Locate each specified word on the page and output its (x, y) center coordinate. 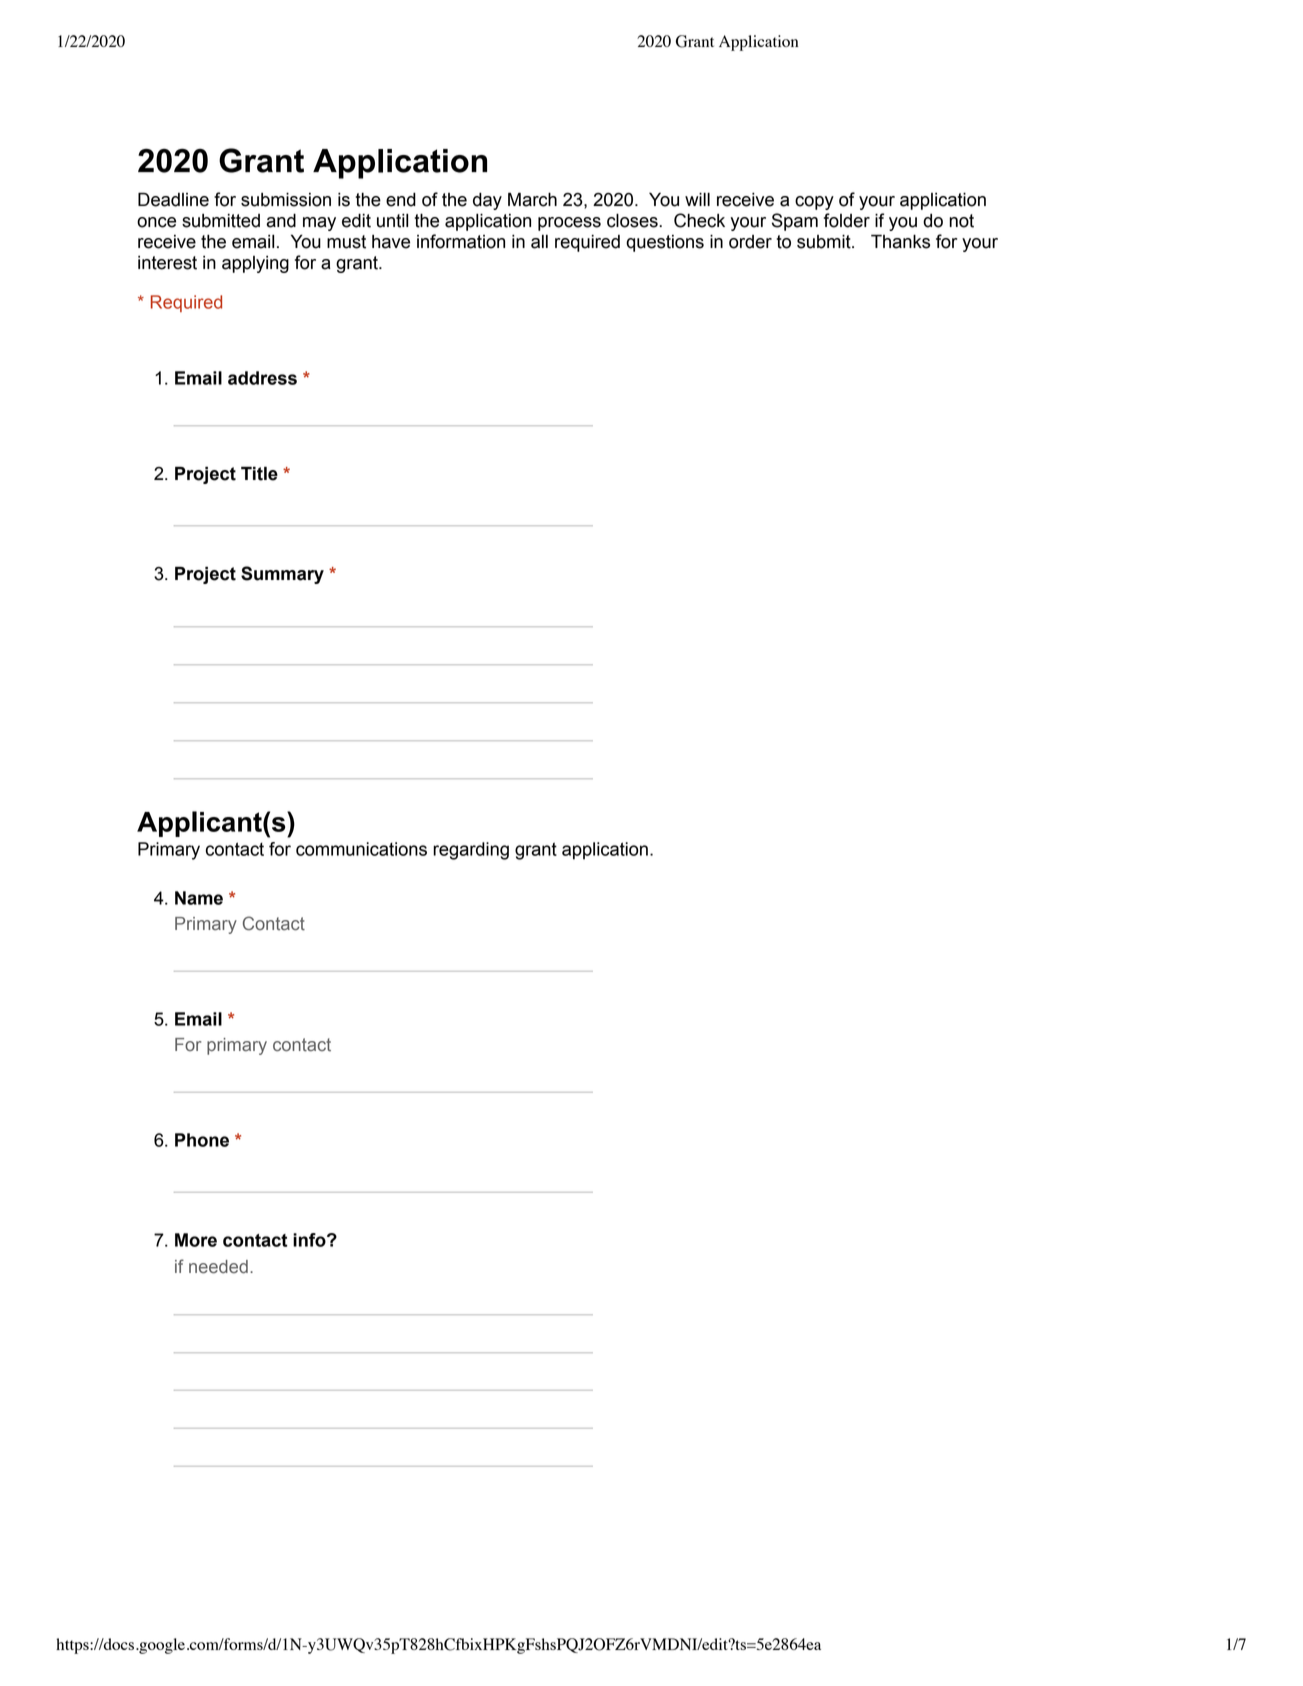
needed (218, 1267)
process (569, 224)
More (196, 1240)
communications (361, 849)
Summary (282, 575)
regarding (471, 851)
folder (847, 220)
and (281, 220)
